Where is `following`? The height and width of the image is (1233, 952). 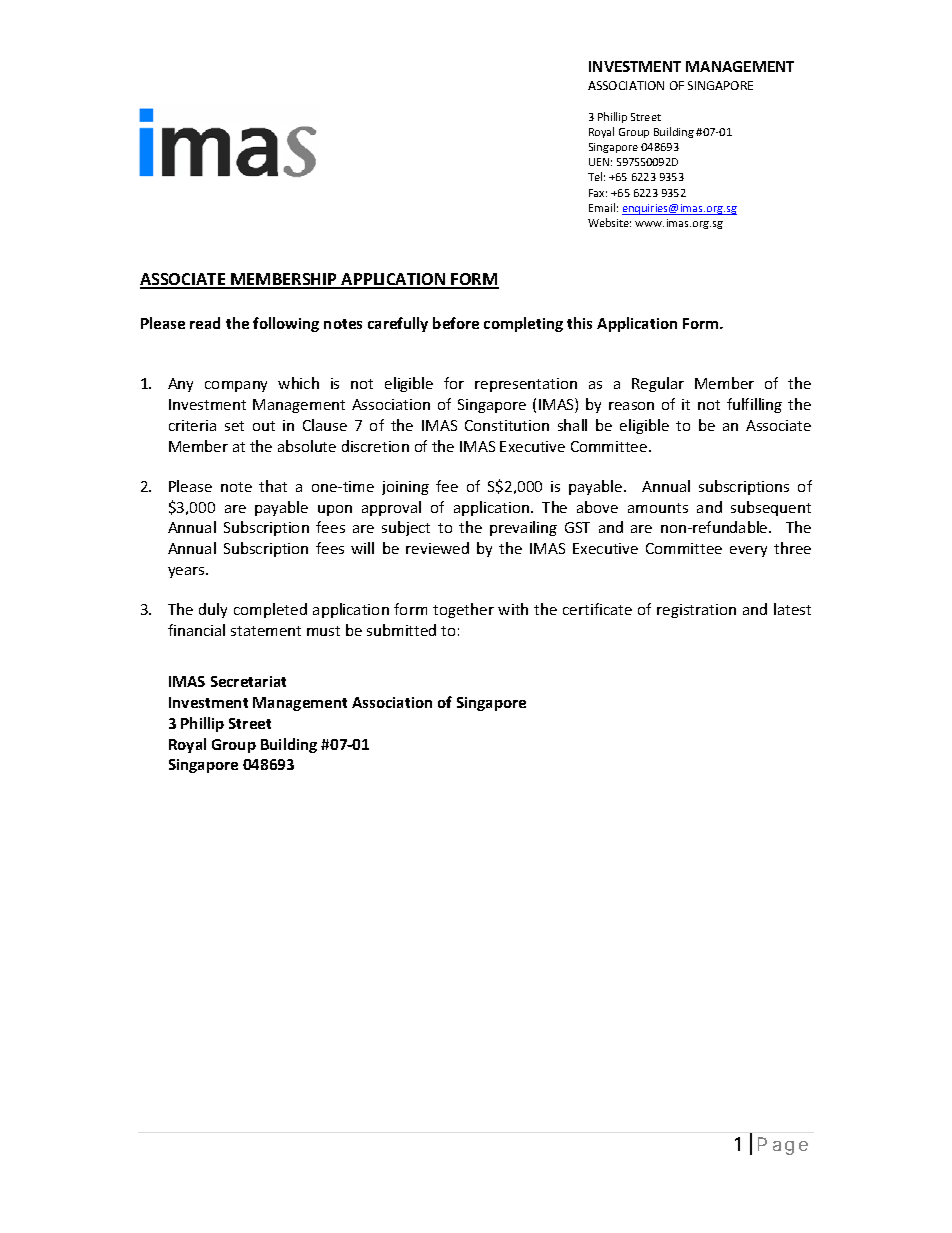 following is located at coordinates (286, 324).
